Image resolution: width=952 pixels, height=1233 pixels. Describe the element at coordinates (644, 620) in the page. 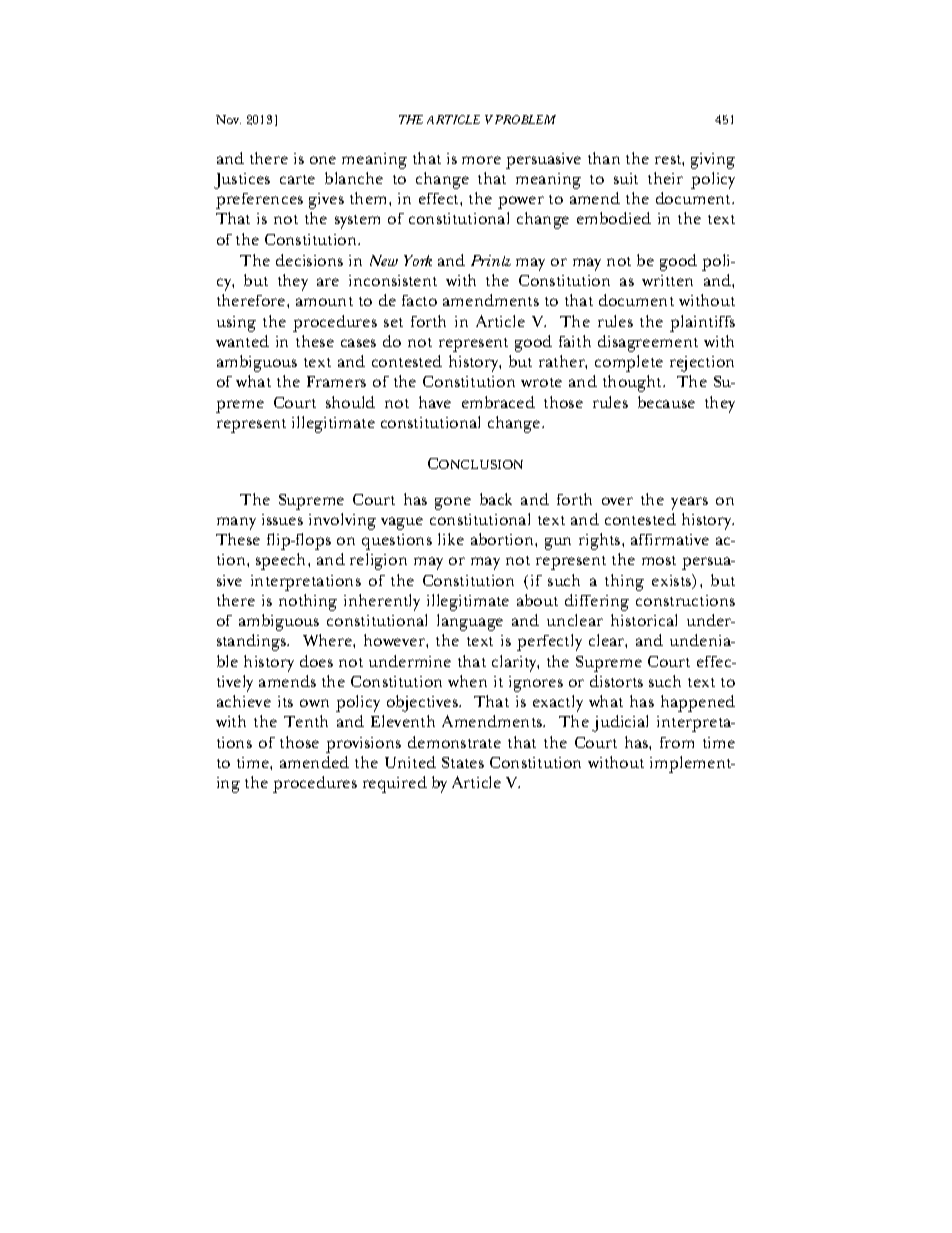

I see `historical` at that location.
